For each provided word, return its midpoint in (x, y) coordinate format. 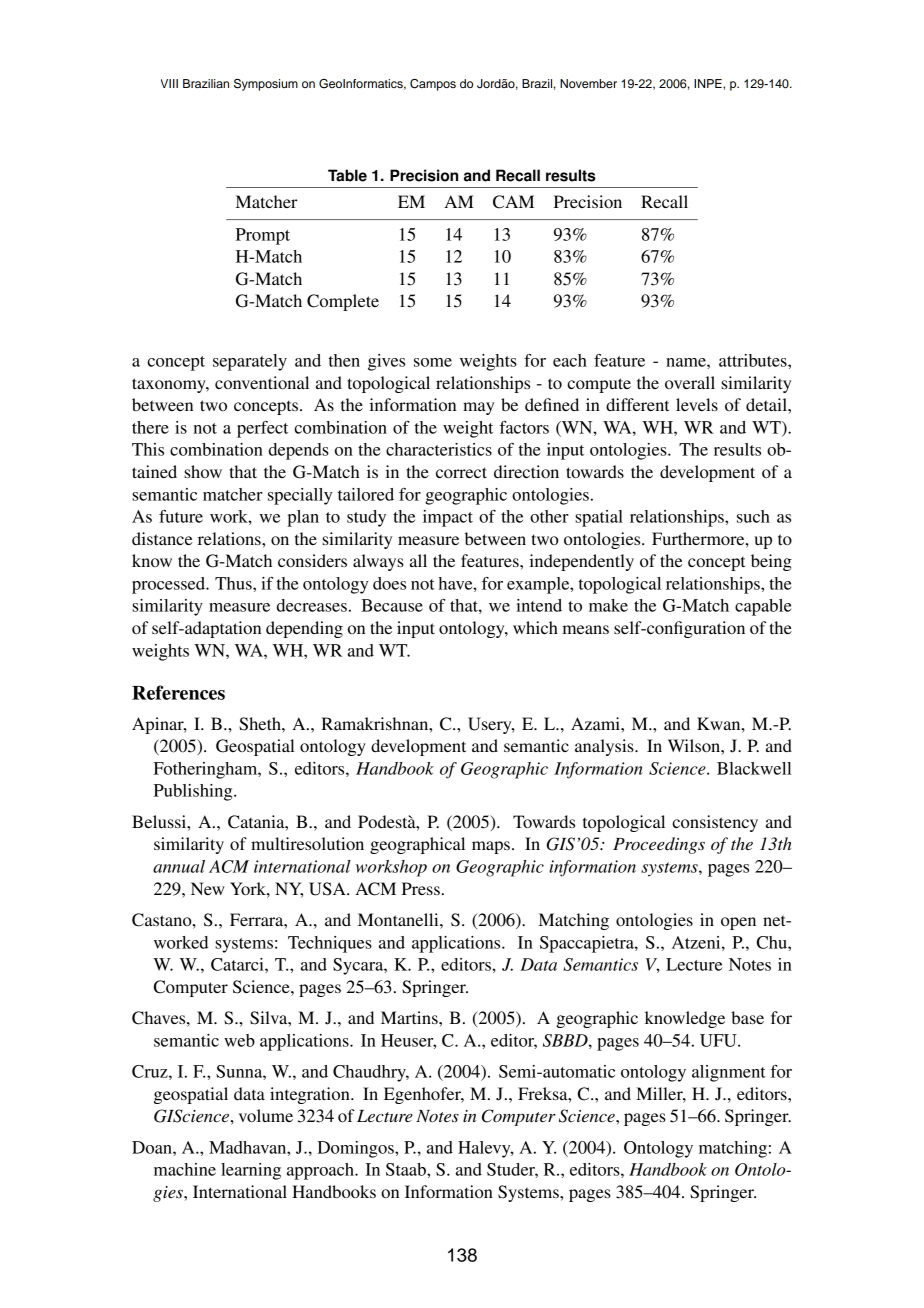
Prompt (263, 236)
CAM (513, 202)
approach (321, 1171)
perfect (262, 429)
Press (421, 888)
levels (697, 404)
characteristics (439, 449)
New (208, 888)
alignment (729, 1073)
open (738, 923)
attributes (754, 360)
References (178, 692)
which (535, 627)
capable (763, 607)
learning (251, 1171)
